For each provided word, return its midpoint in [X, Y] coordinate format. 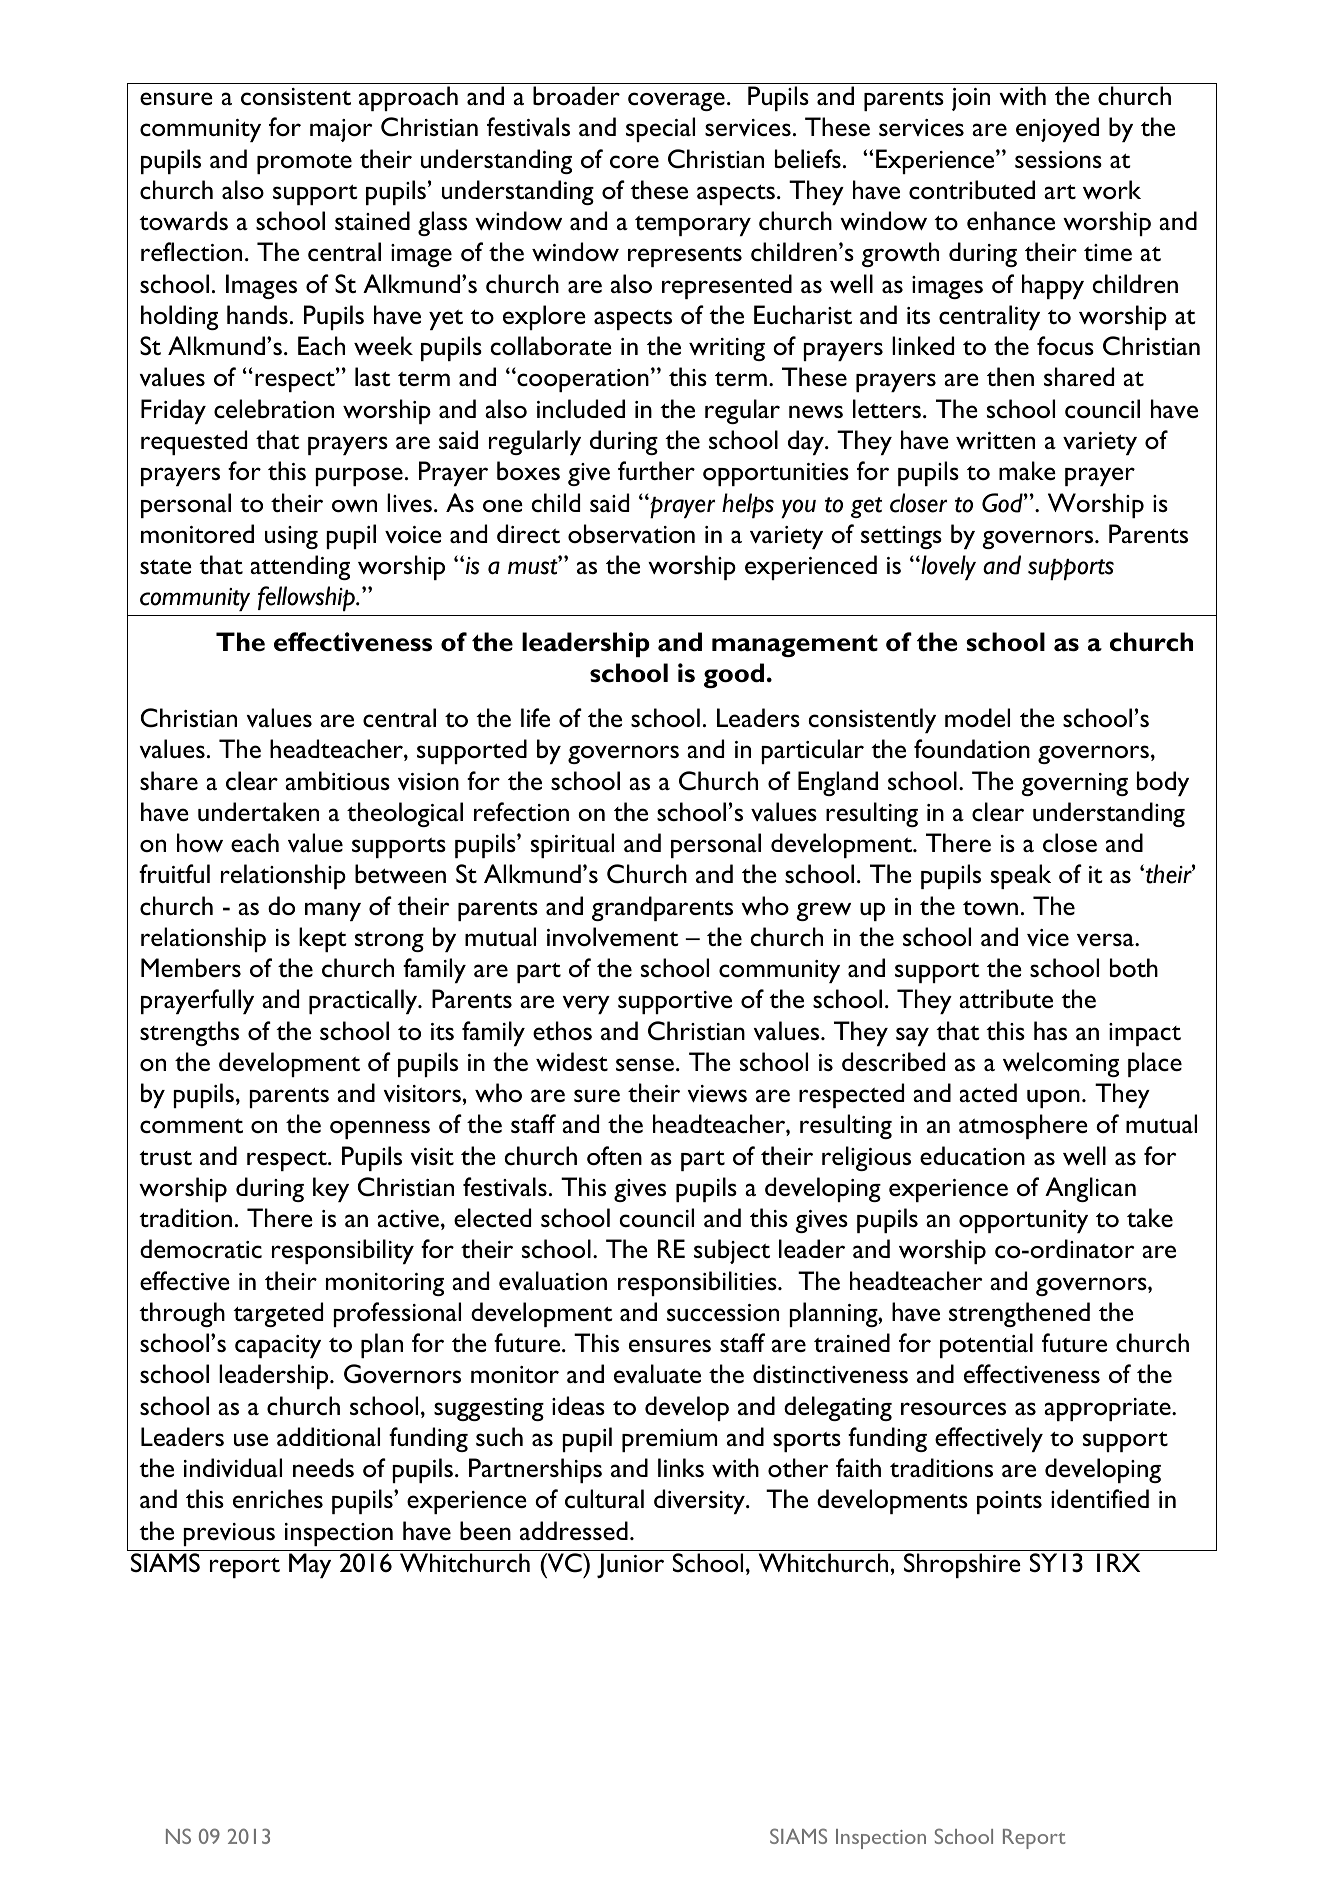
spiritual [572, 845]
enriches [278, 1498]
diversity [700, 1501]
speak [1021, 876]
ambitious [337, 781]
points [1009, 1502]
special [660, 129]
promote [304, 164]
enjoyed [1057, 129]
